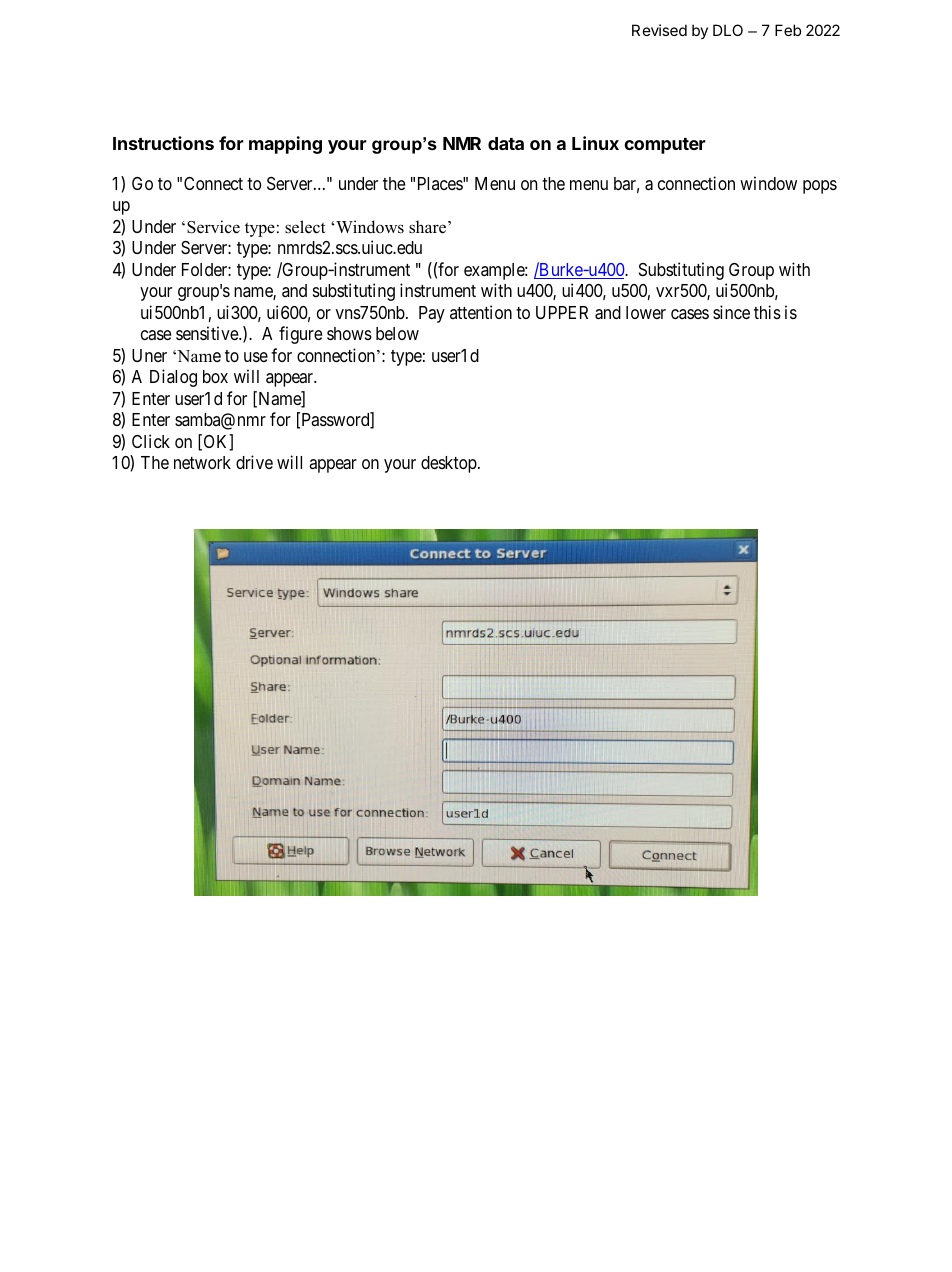  What do you see at coordinates (788, 30) in the page?
I see `Feb` at bounding box center [788, 30].
